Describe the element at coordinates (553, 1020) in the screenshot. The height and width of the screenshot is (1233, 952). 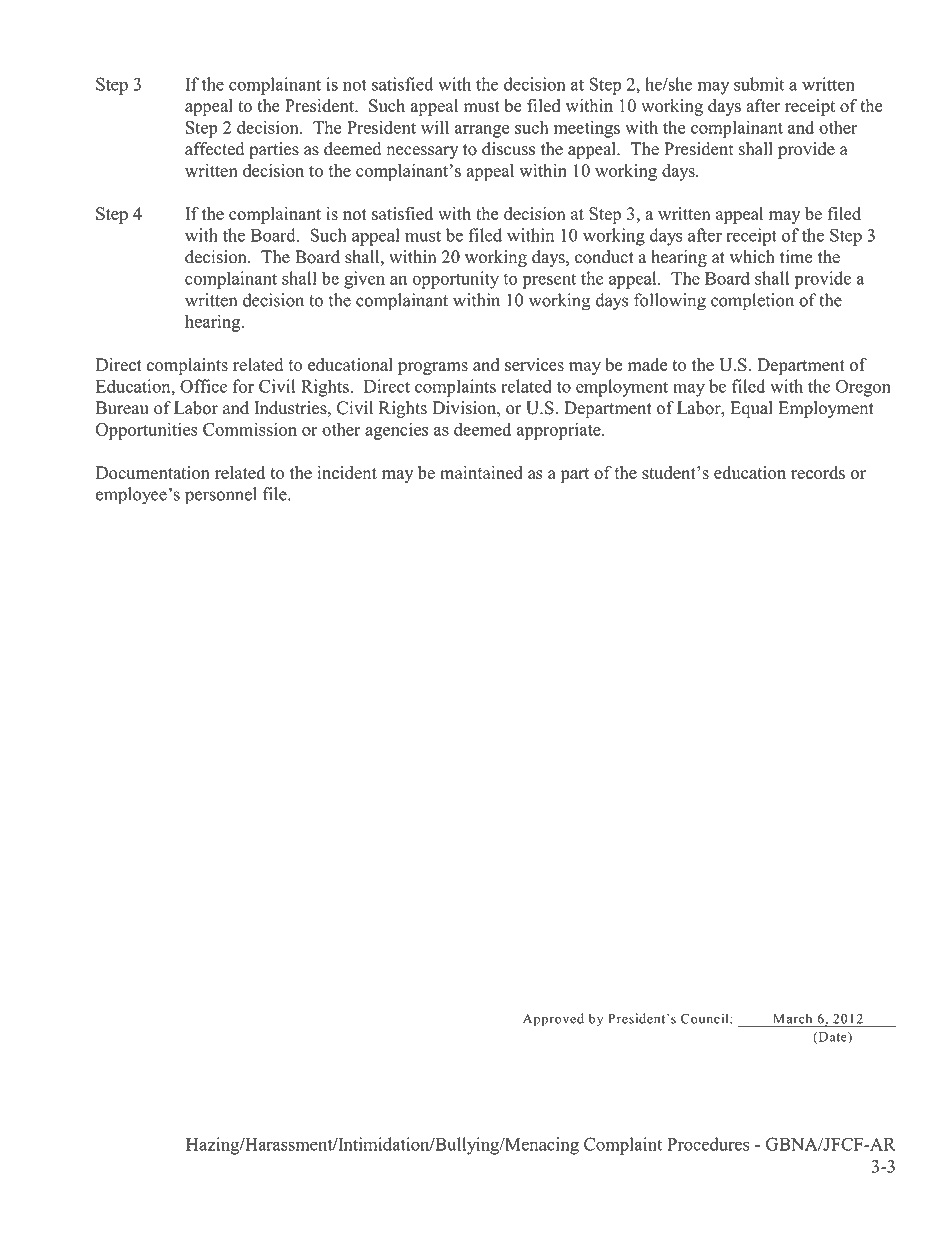
I see `Approved` at that location.
